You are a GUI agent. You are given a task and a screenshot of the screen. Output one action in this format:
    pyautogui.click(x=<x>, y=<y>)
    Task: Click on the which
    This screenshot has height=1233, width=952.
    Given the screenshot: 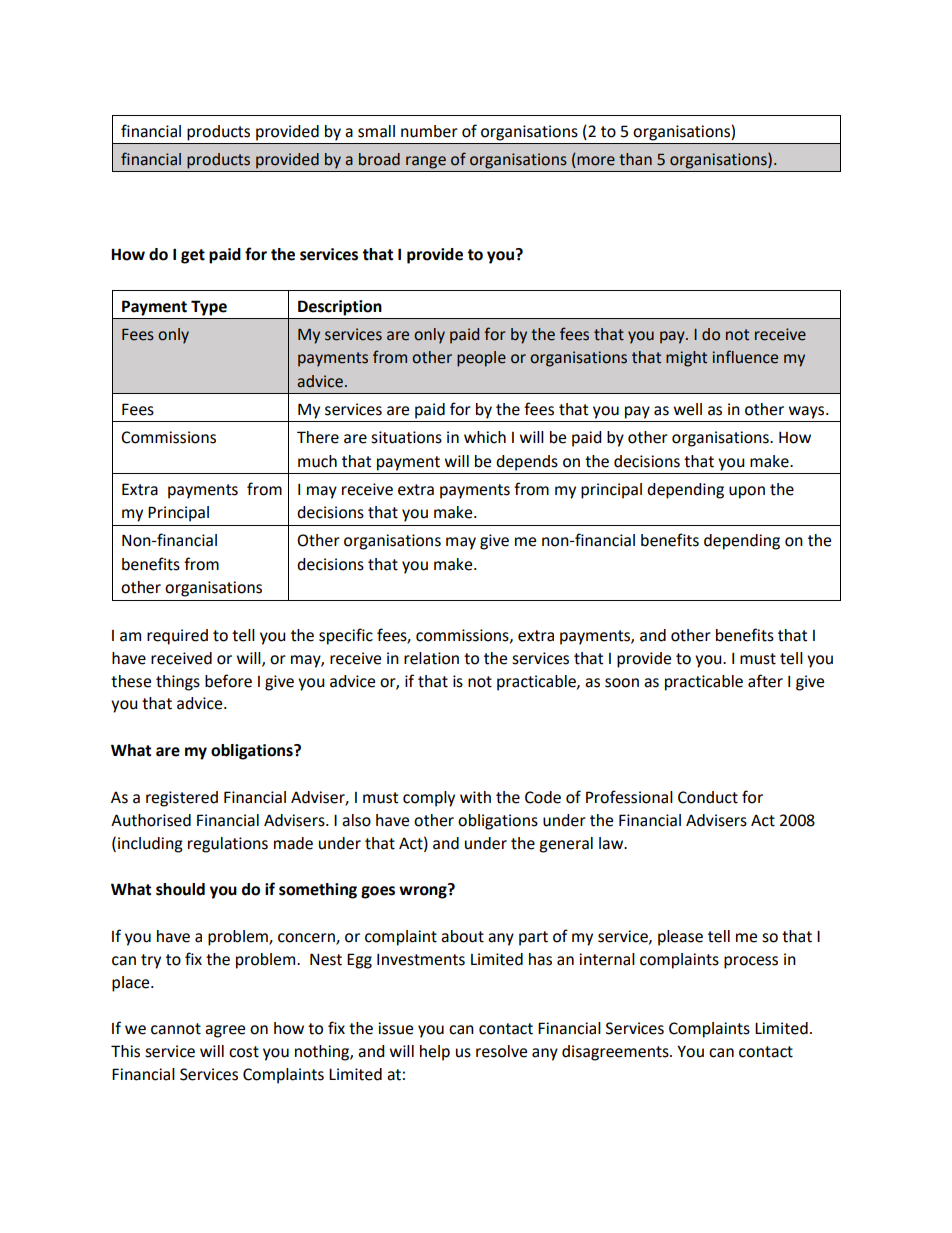 What is the action you would take?
    pyautogui.click(x=485, y=437)
